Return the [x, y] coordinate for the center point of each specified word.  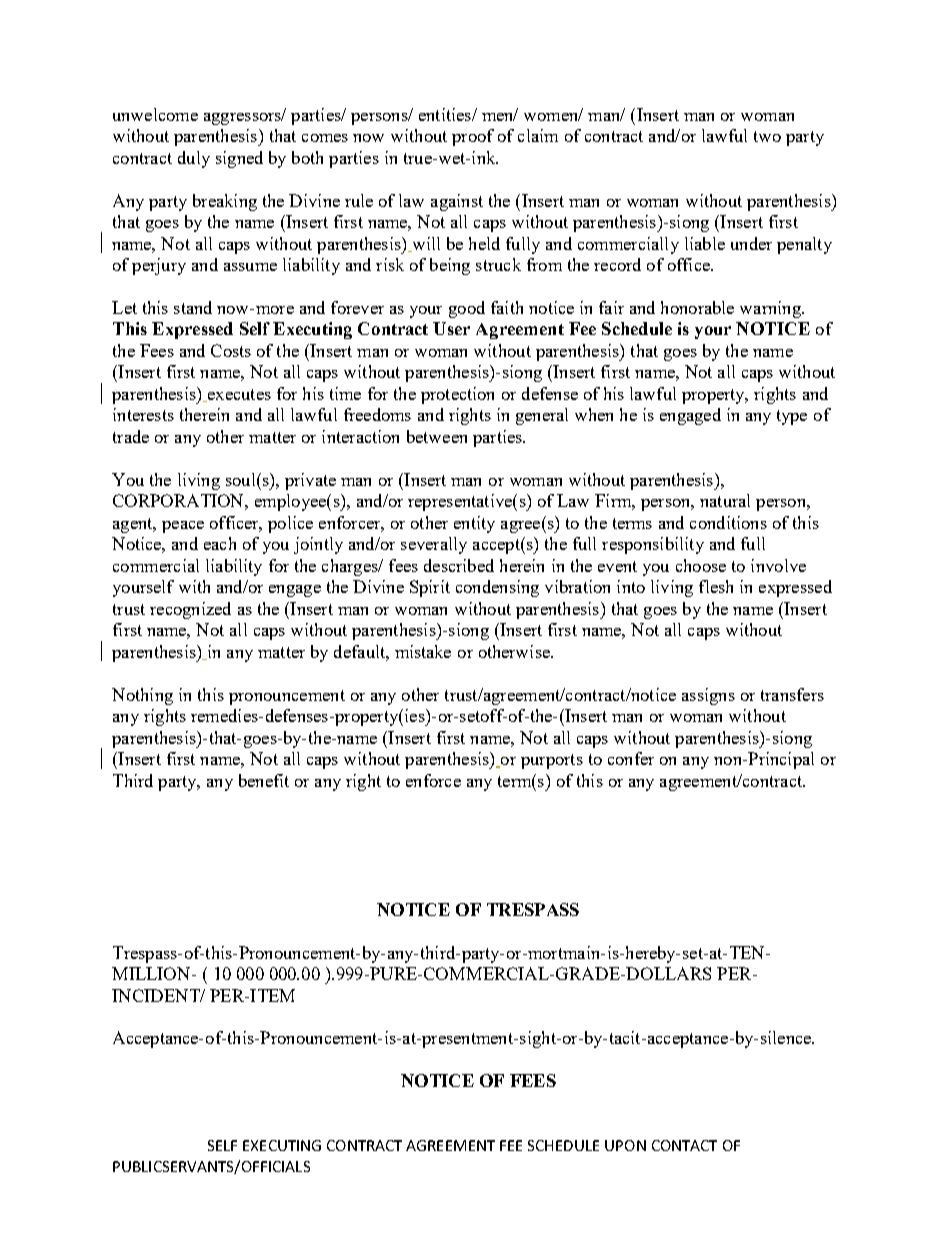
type [792, 417]
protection [457, 395]
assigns [708, 696]
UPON [625, 1145]
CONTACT [684, 1145]
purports [552, 761]
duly [194, 159]
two [767, 136]
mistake [423, 651]
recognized [190, 610]
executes [238, 395]
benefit [264, 780]
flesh [716, 586]
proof [473, 137]
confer [631, 758]
